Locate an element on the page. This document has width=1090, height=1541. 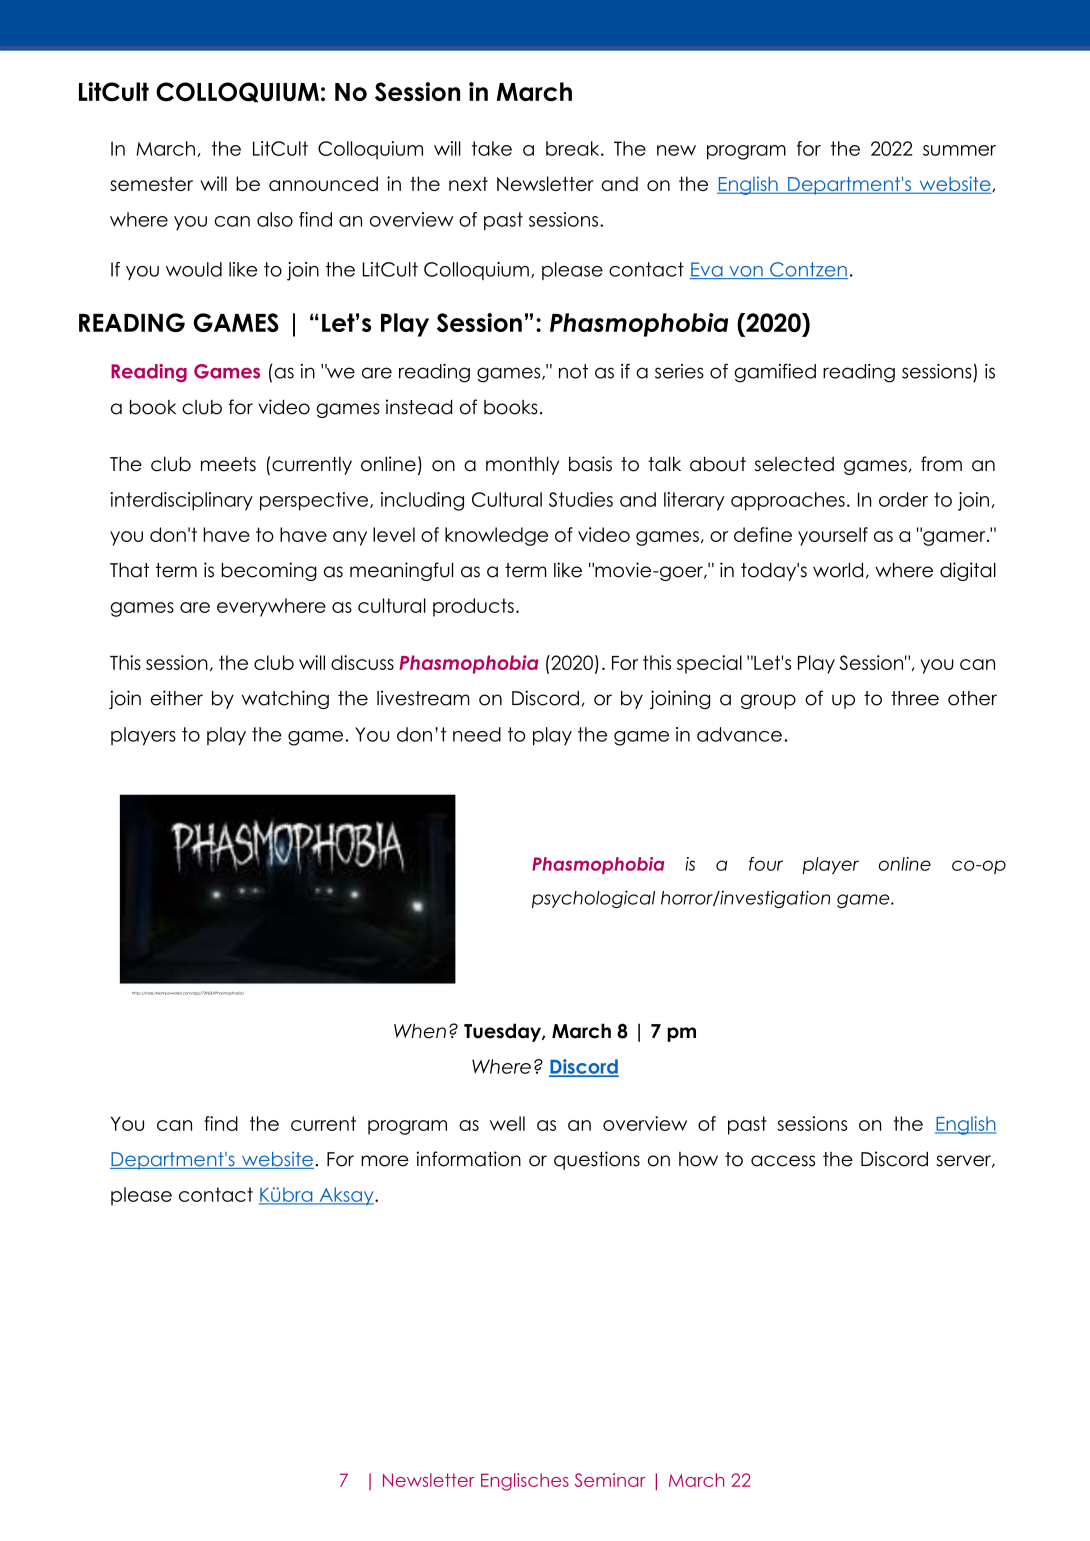
products is located at coordinates (473, 607).
